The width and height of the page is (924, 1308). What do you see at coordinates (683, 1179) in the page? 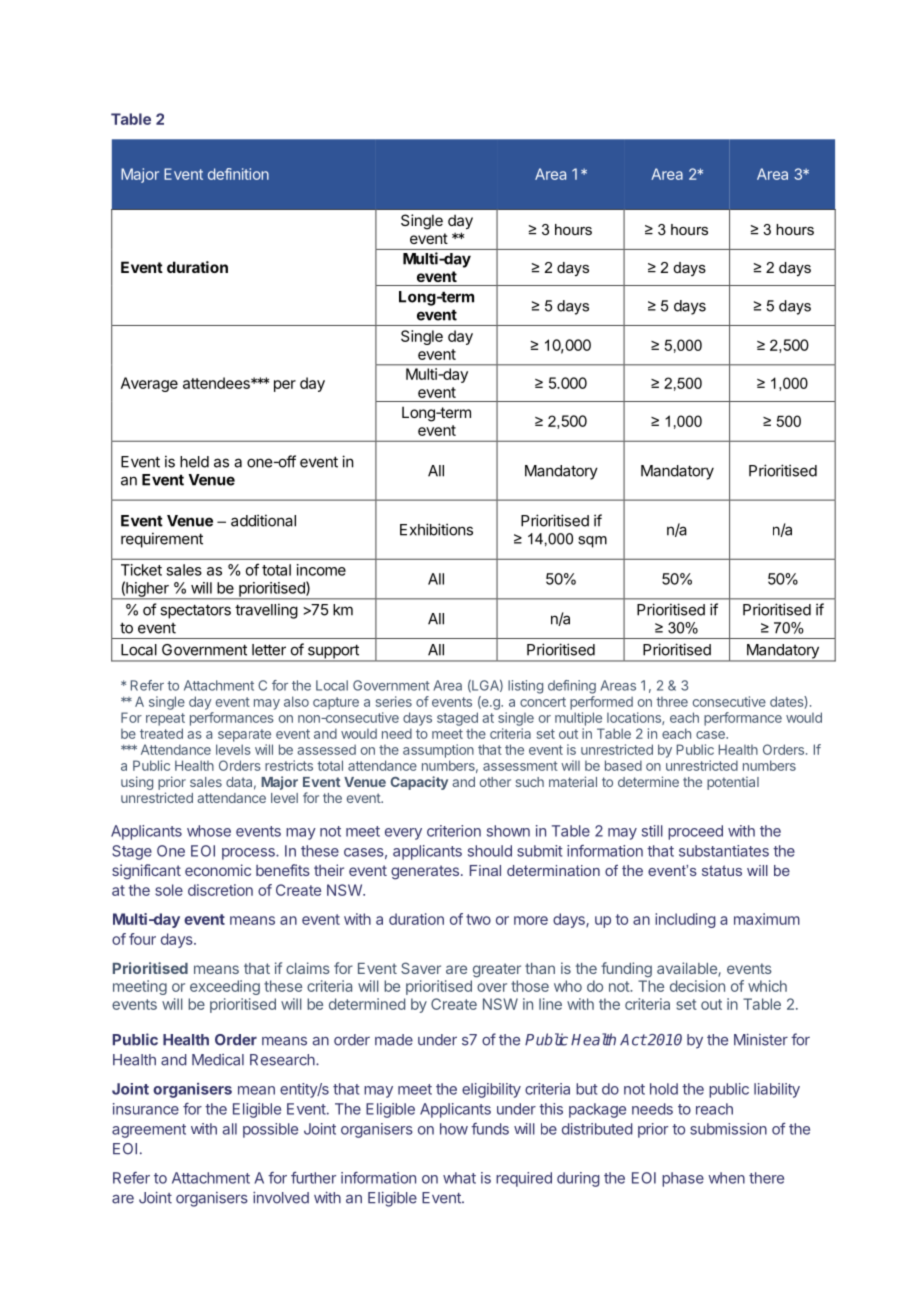
I see `phase` at bounding box center [683, 1179].
